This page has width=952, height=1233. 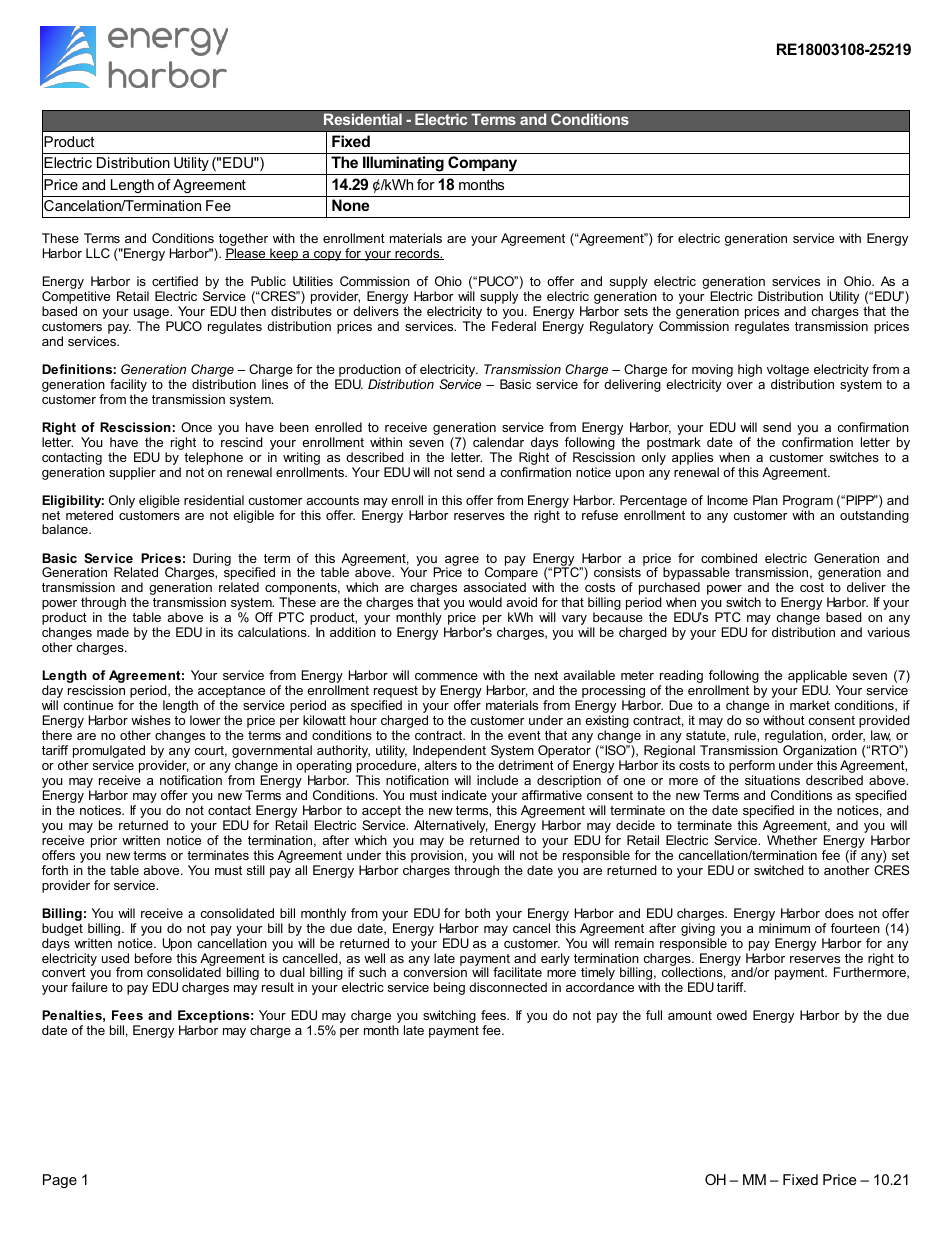 I want to click on market, so click(x=810, y=705).
